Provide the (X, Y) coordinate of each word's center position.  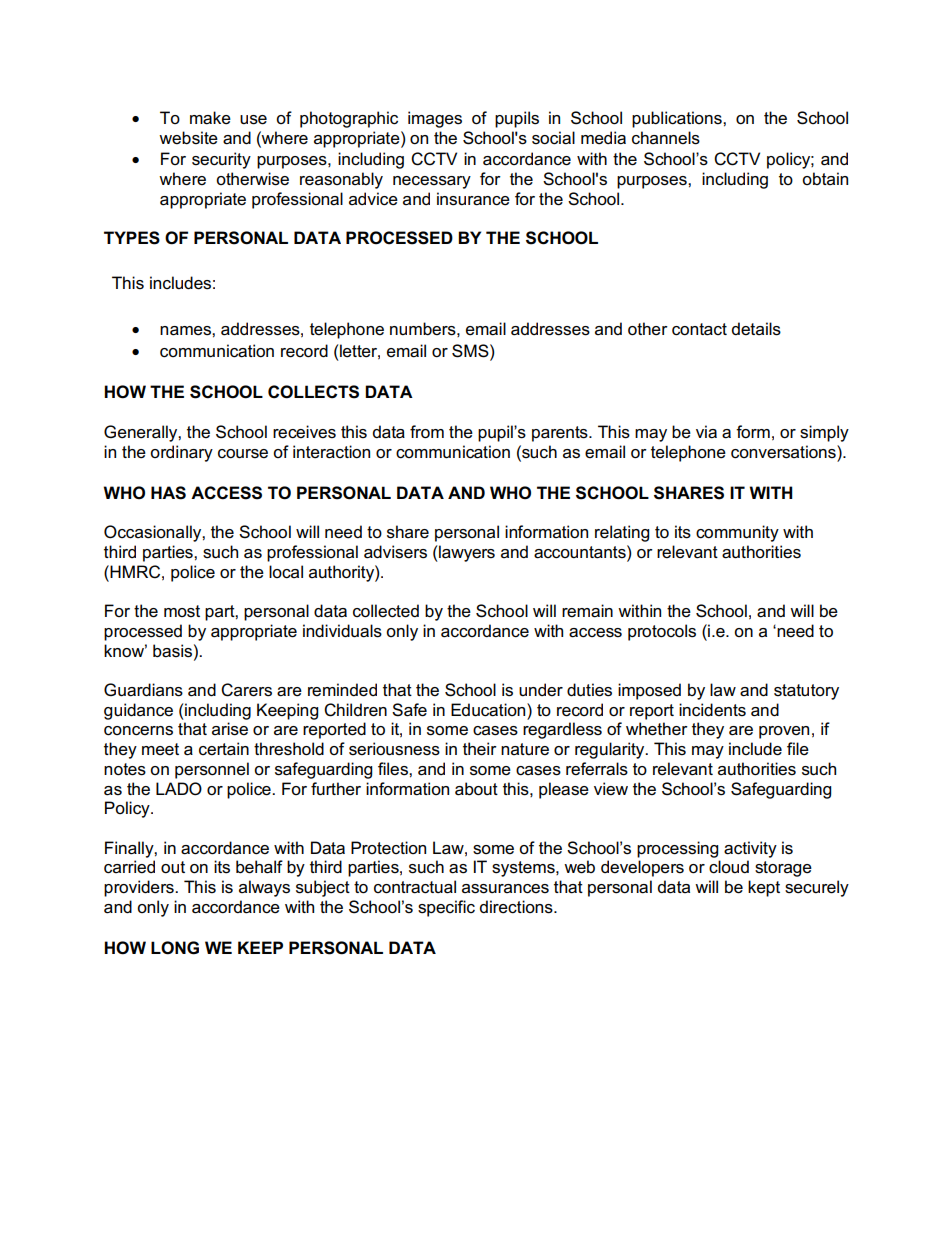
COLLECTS (313, 392)
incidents (712, 710)
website (188, 138)
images (435, 119)
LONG (175, 948)
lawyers (466, 553)
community (737, 533)
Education (489, 710)
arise (230, 729)
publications (678, 119)
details (756, 329)
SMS (471, 351)
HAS (168, 493)
